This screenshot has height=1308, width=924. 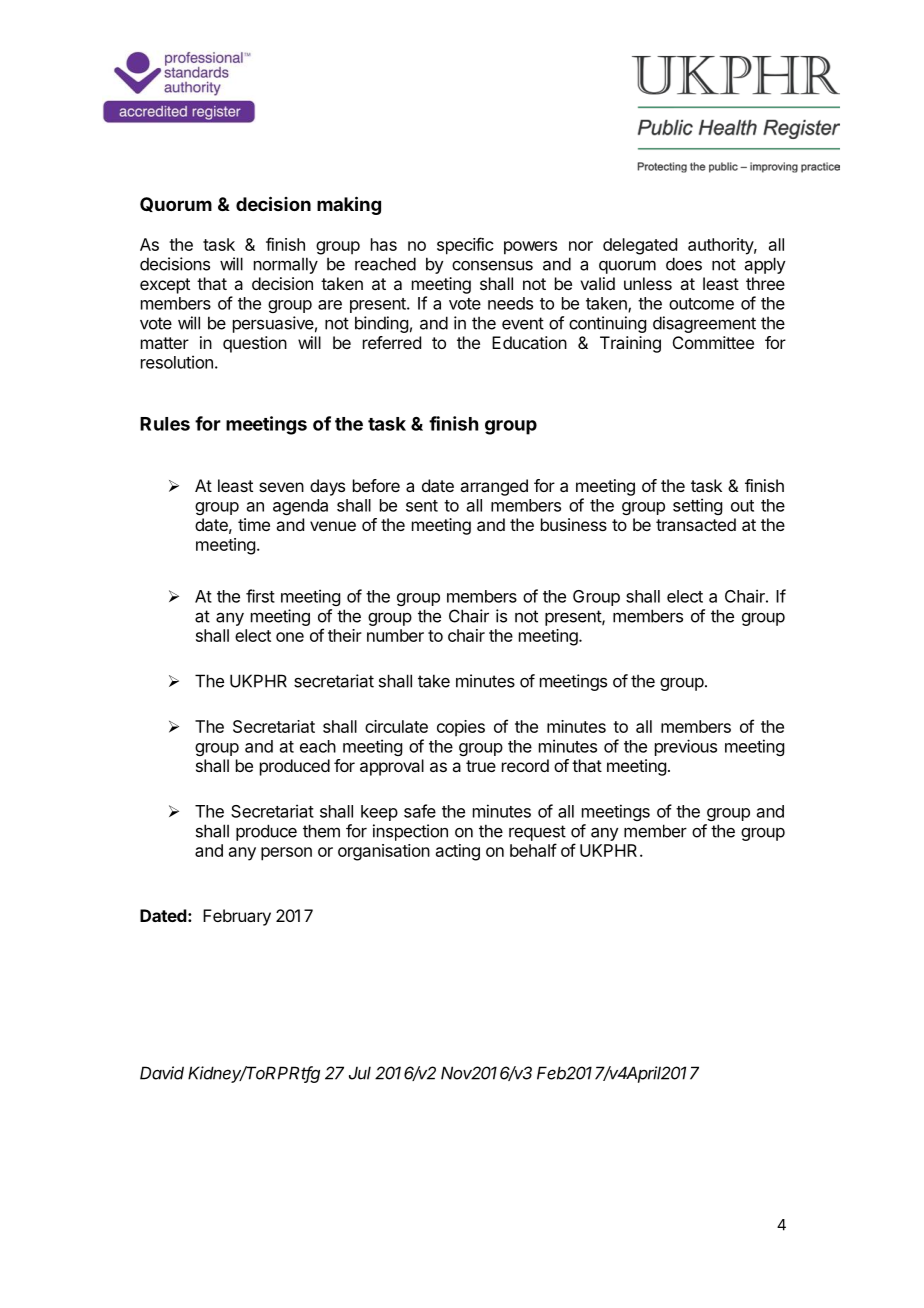 I want to click on behalf, so click(x=533, y=850).
